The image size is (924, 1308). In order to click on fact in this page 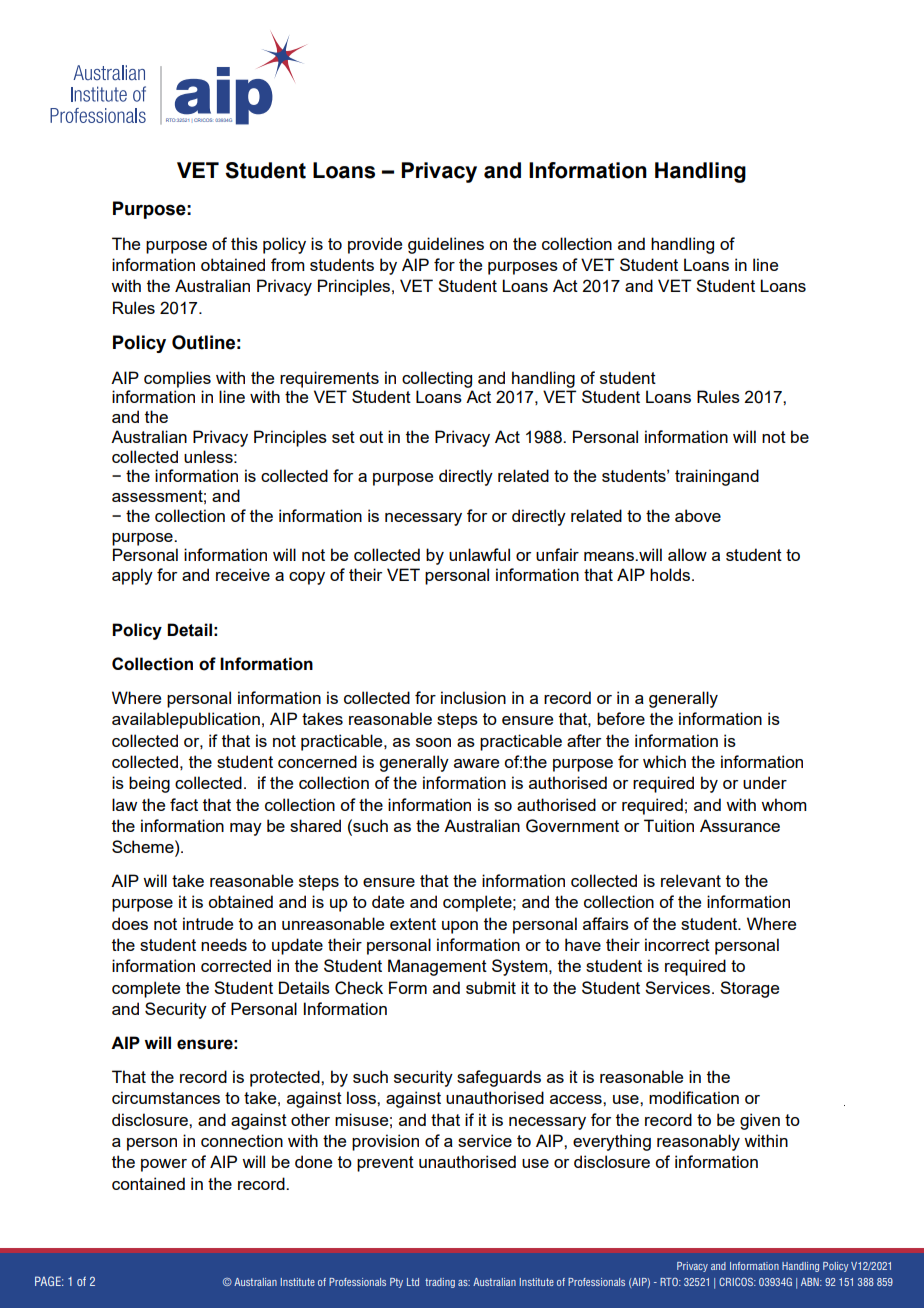, I will do `click(184, 804)`.
